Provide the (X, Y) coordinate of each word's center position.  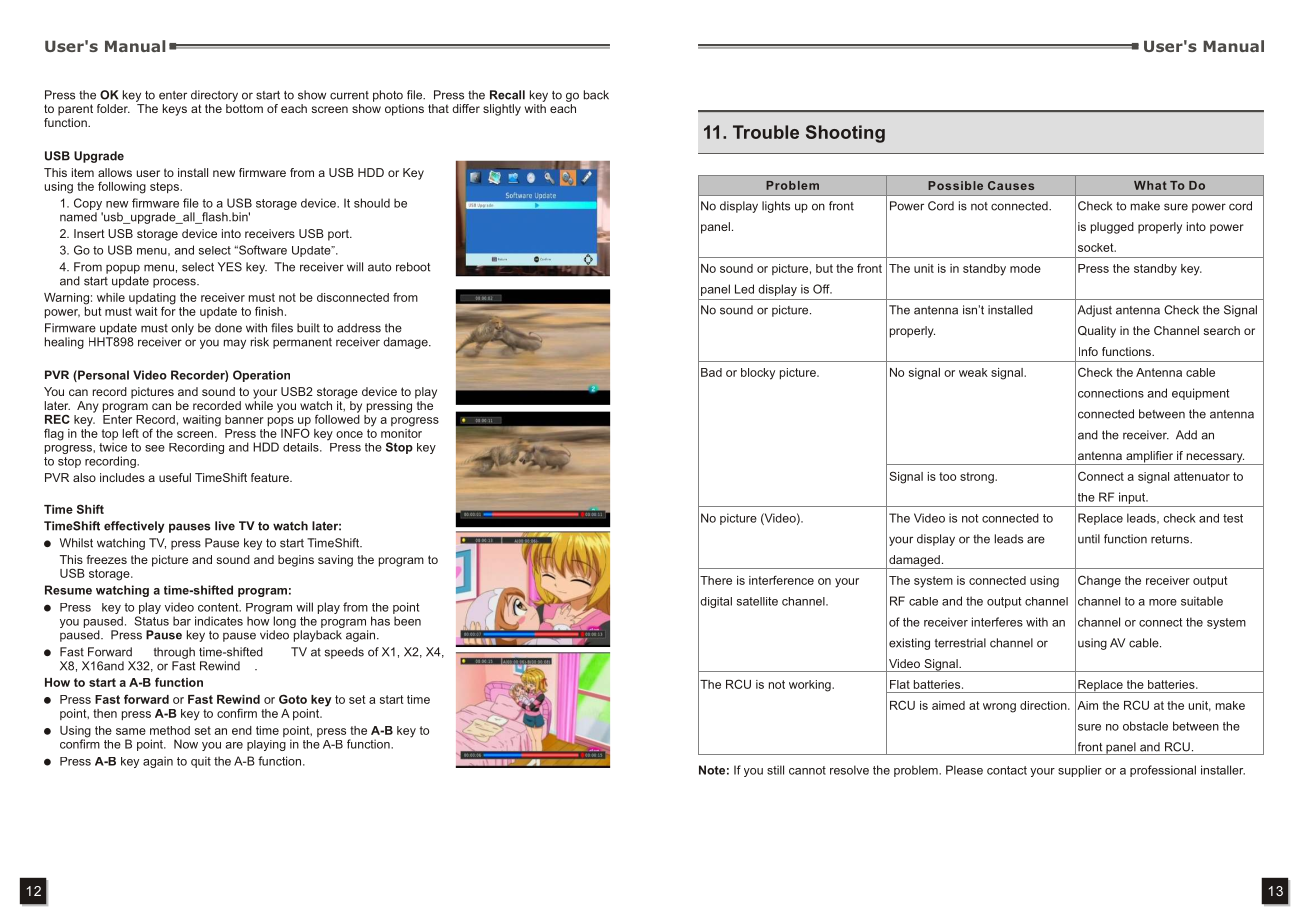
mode (1025, 268)
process (175, 283)
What (1150, 185)
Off (822, 289)
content (219, 607)
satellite (757, 601)
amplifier (1149, 458)
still (775, 770)
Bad (711, 372)
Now (186, 744)
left (131, 433)
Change (1099, 581)
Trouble (766, 132)
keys (175, 110)
